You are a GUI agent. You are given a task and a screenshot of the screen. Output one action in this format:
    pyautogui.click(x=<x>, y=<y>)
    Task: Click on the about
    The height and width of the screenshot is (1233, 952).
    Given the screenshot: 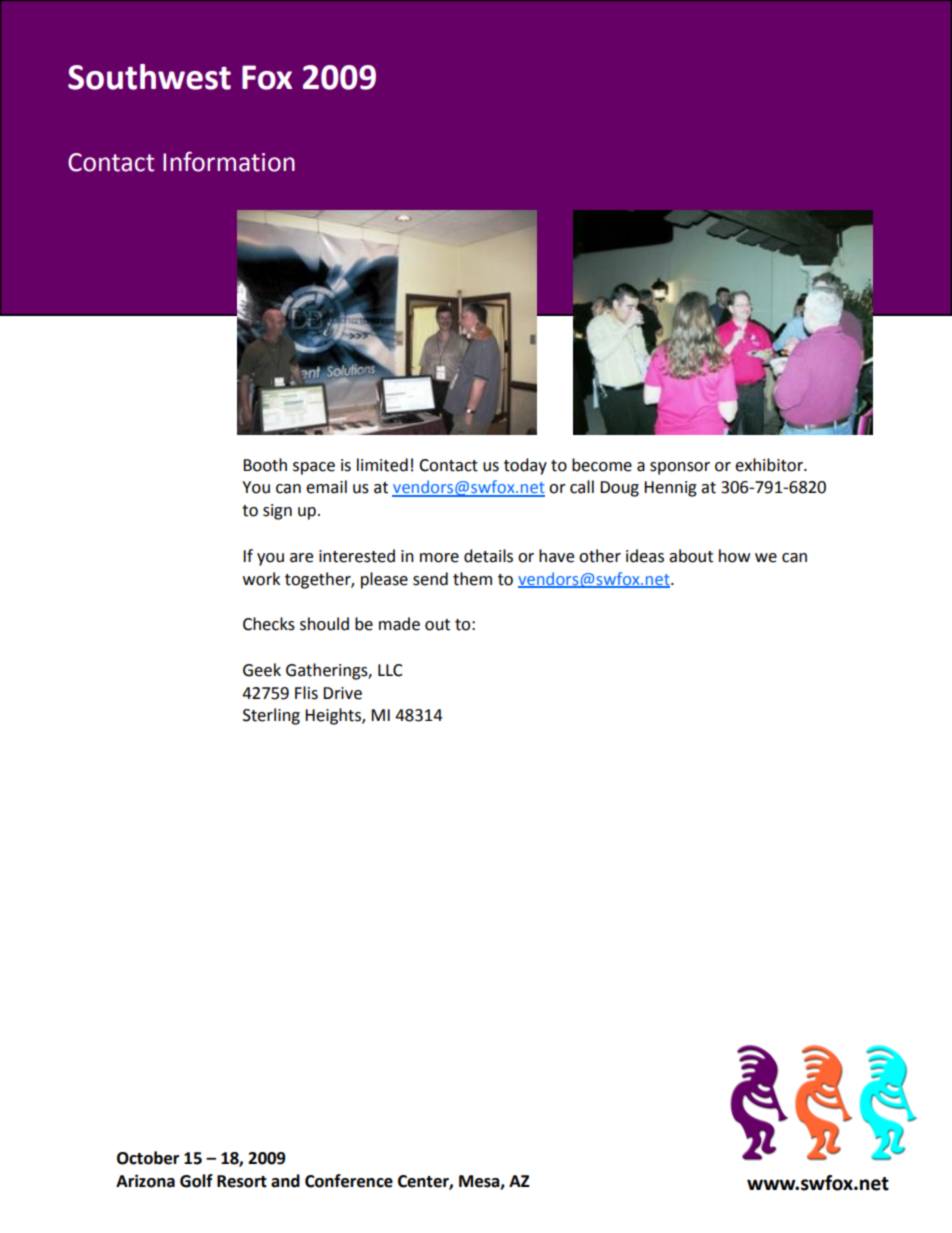 What is the action you would take?
    pyautogui.click(x=691, y=556)
